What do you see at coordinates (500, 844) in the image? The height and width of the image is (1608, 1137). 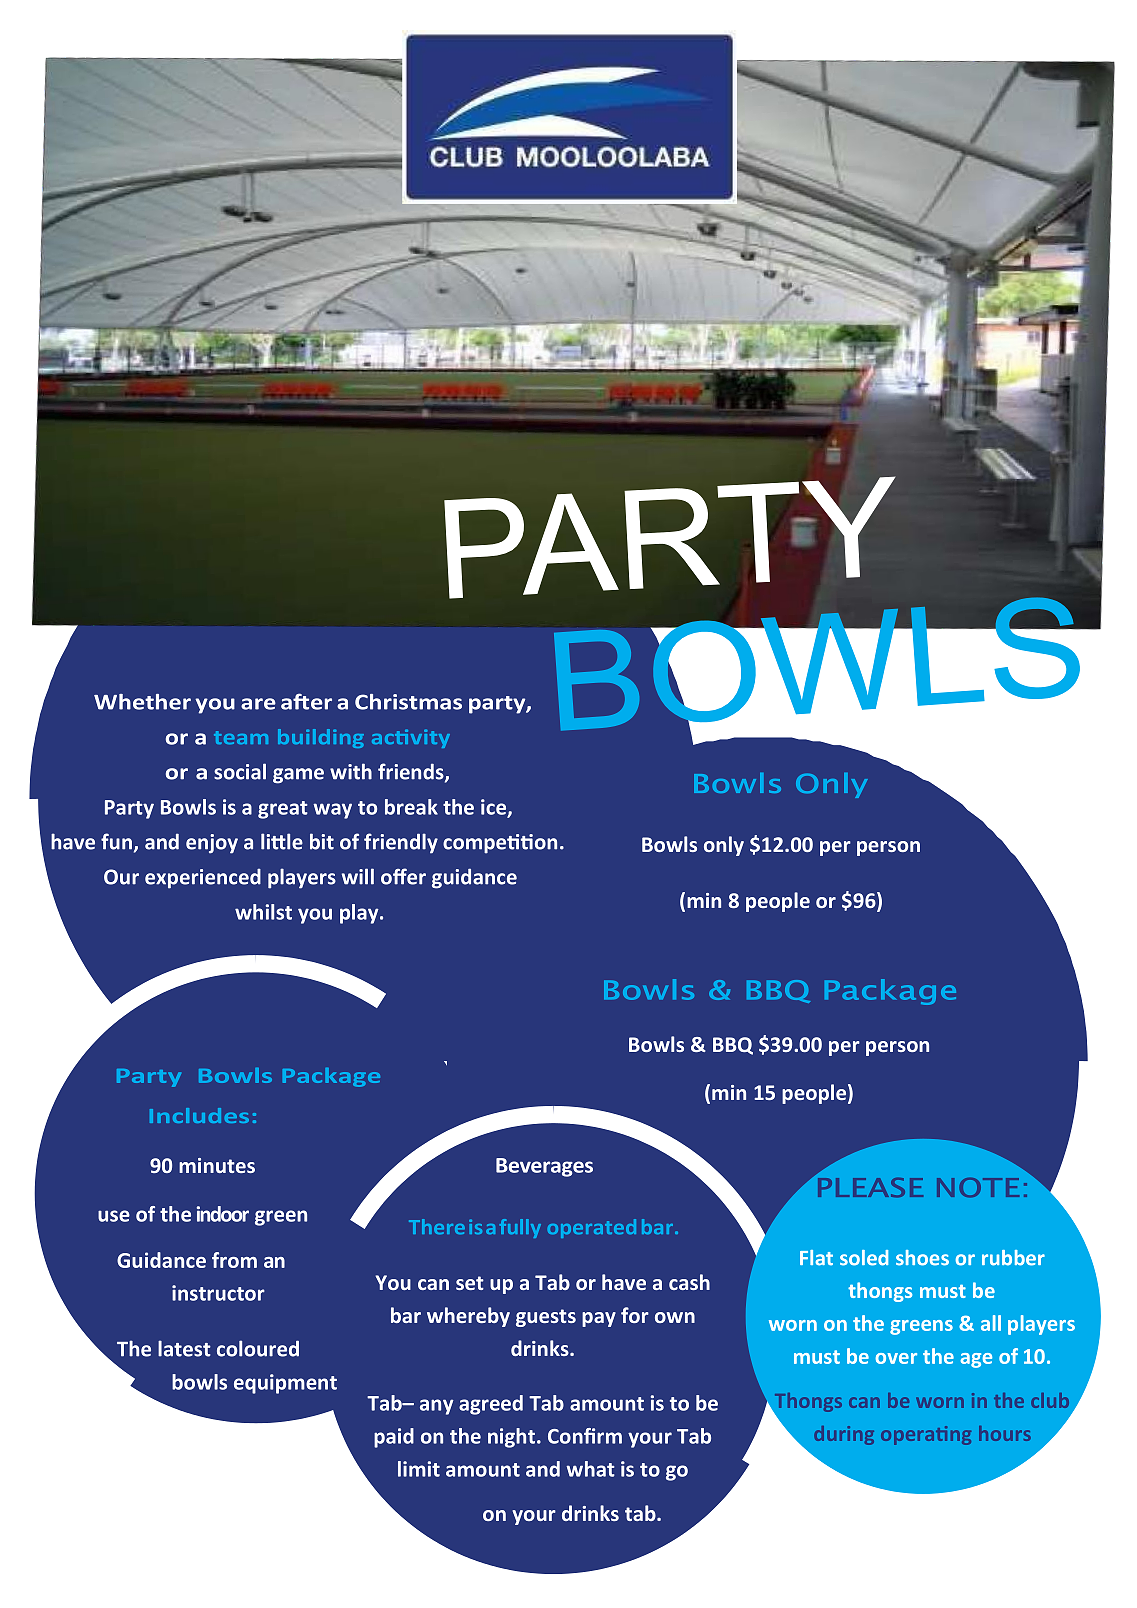 I see `competition` at bounding box center [500, 844].
